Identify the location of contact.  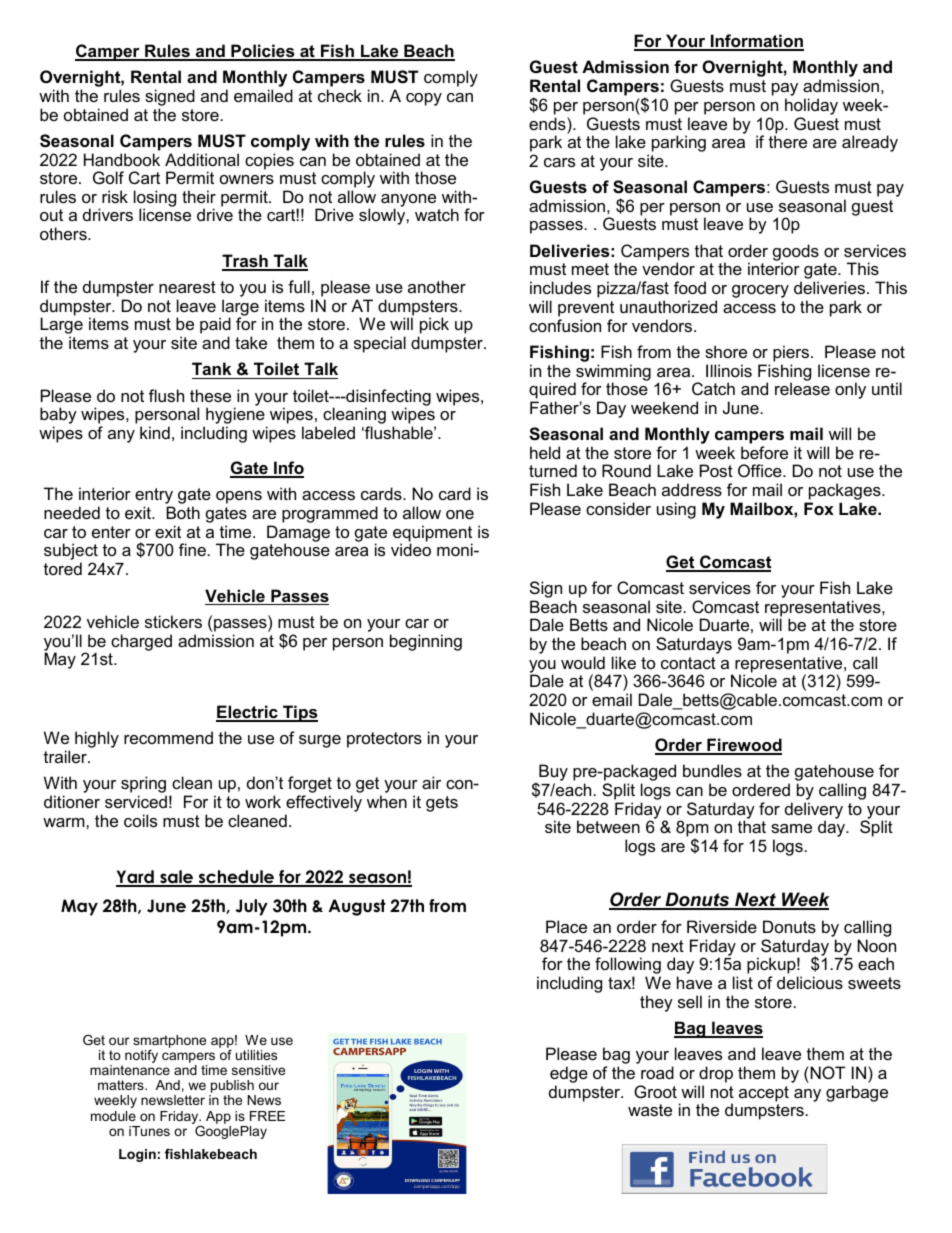
(688, 663).
